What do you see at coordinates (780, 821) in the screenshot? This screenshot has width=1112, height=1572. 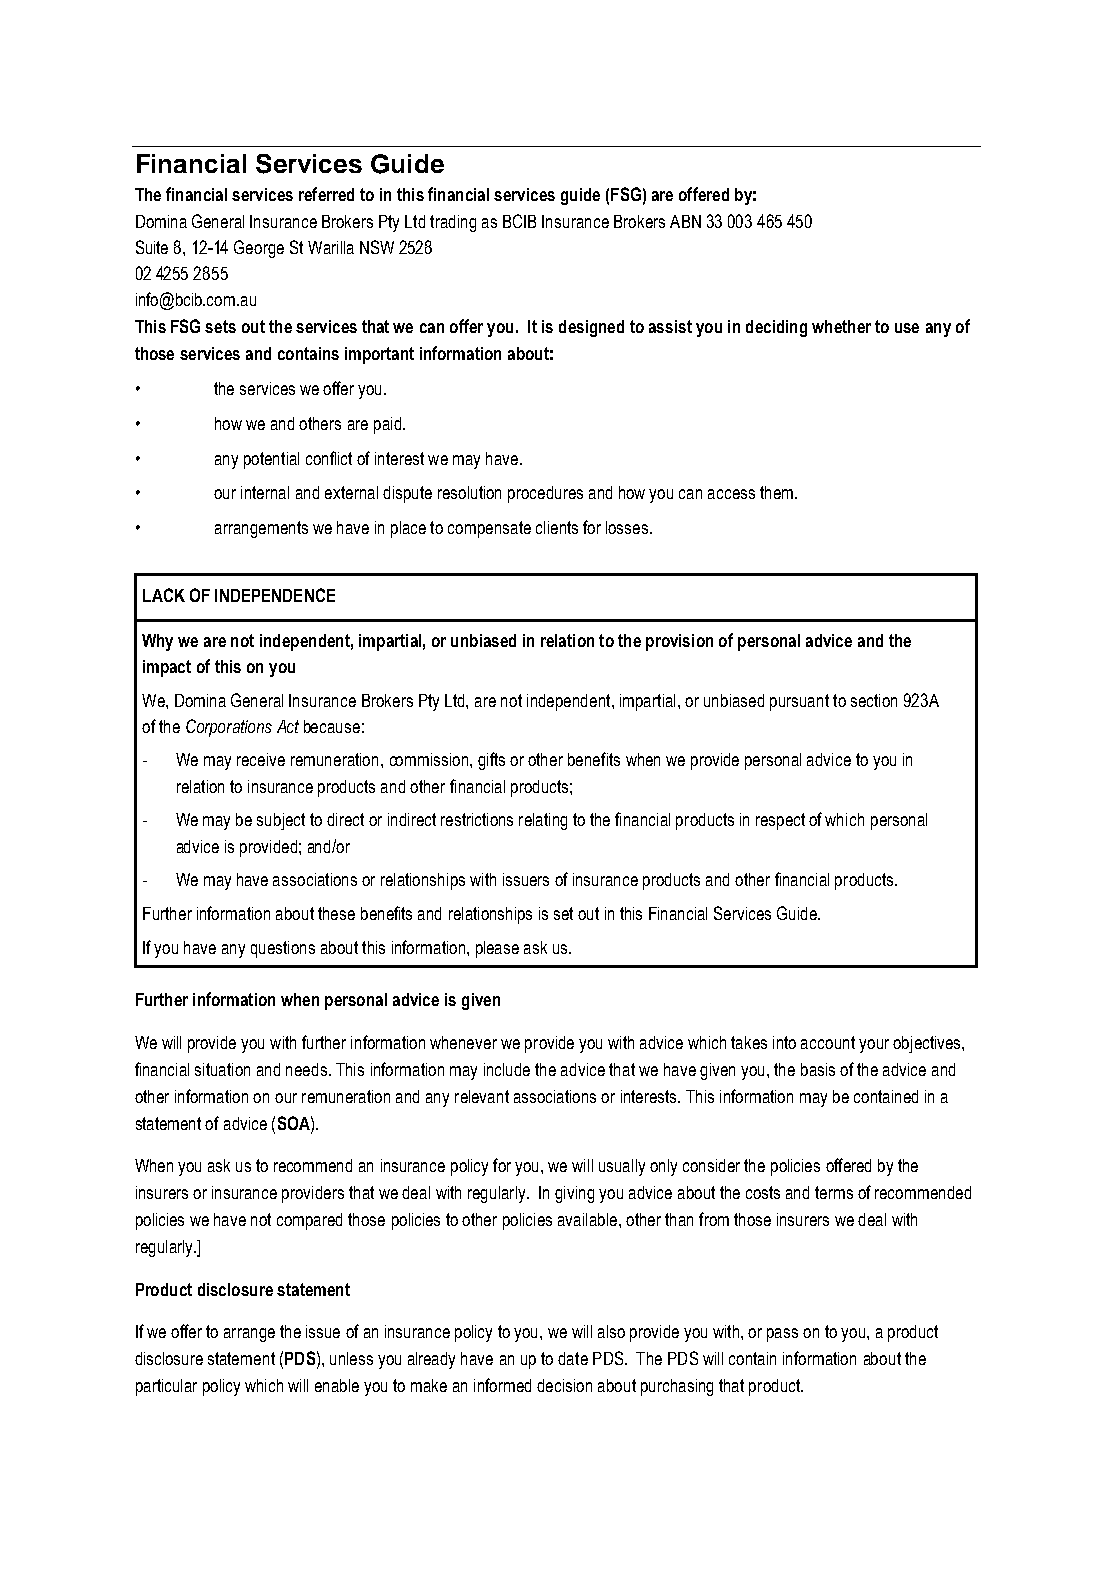 I see `respect` at bounding box center [780, 821].
